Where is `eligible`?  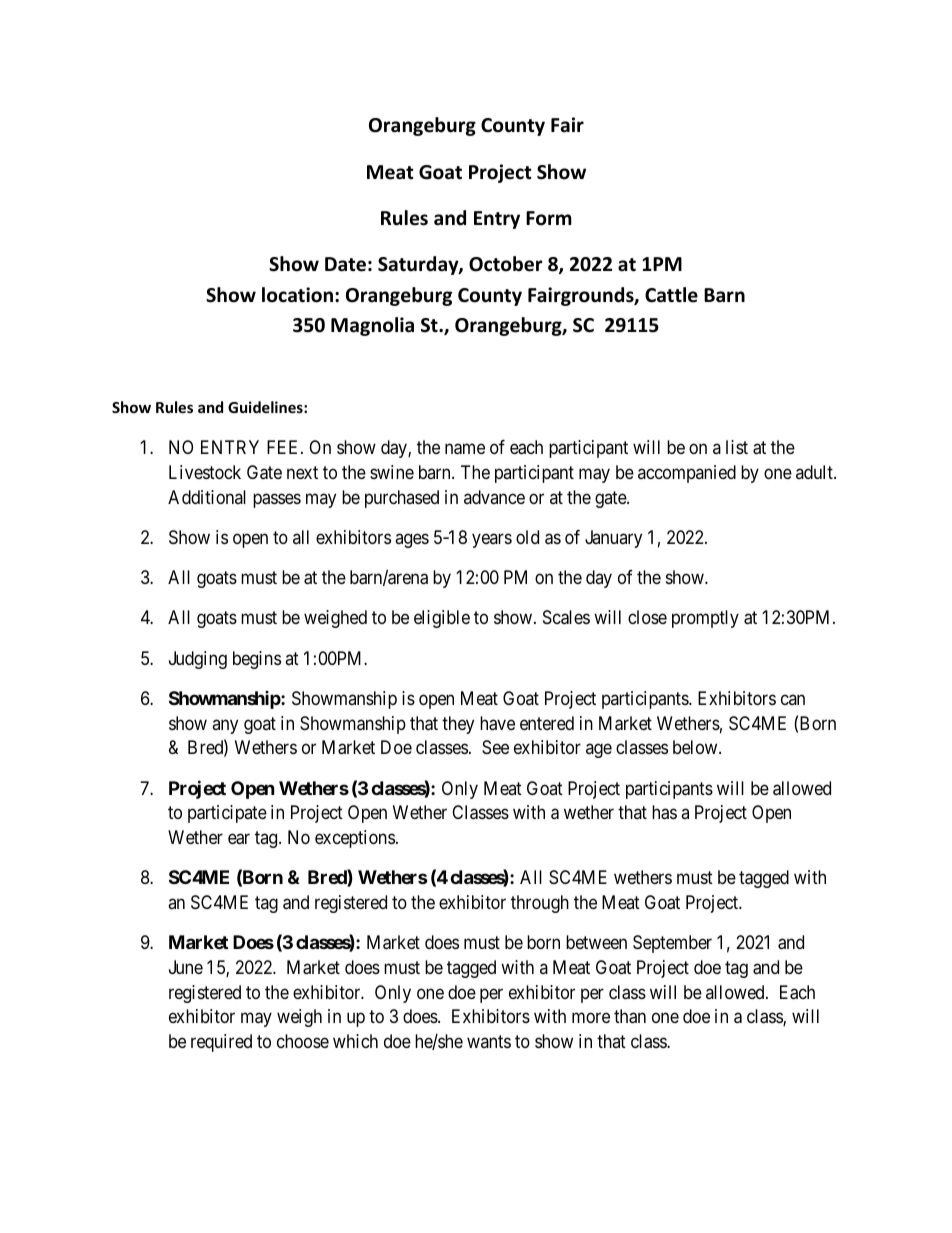 eligible is located at coordinates (442, 619).
